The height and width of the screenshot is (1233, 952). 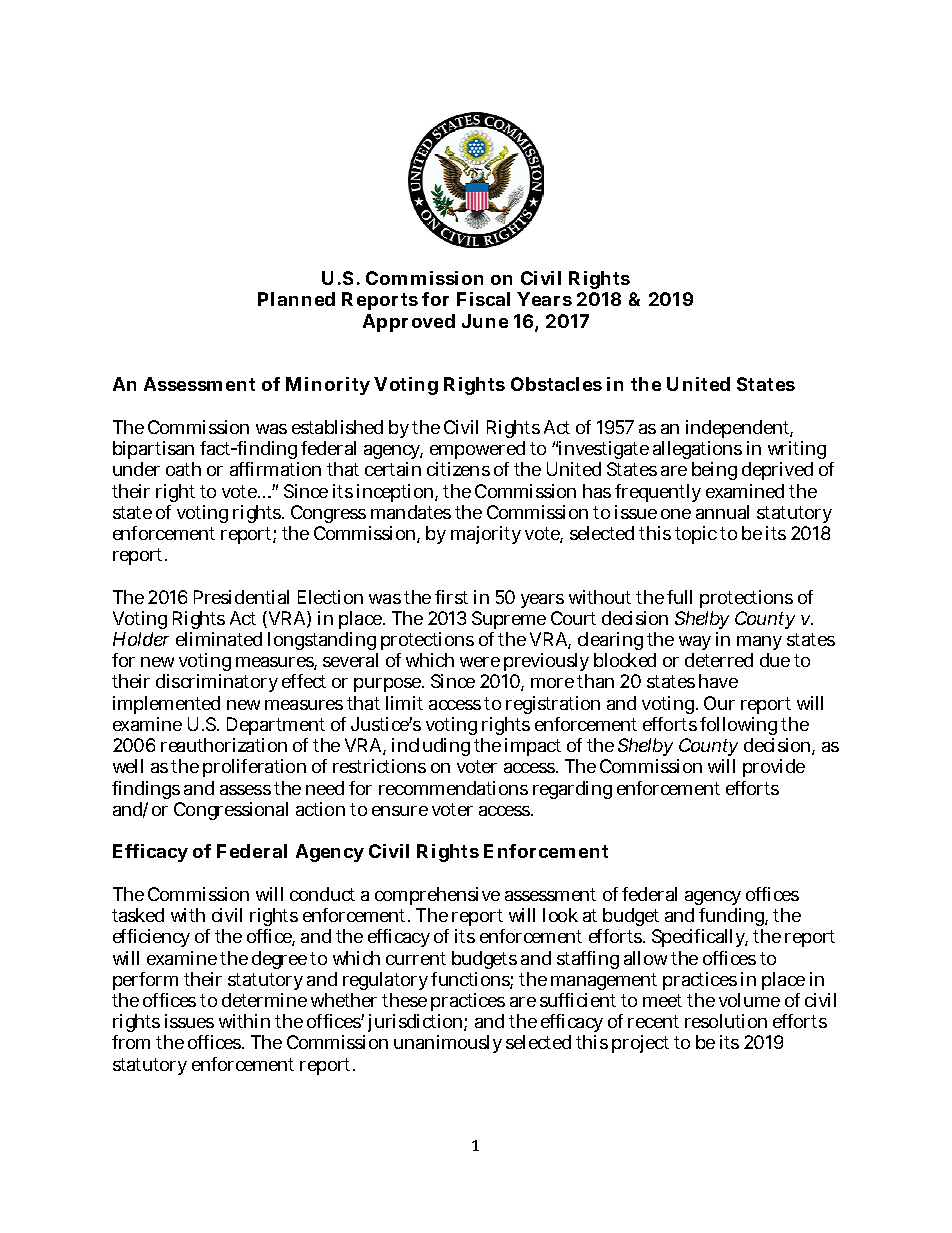 I want to click on independent, so click(x=739, y=429).
